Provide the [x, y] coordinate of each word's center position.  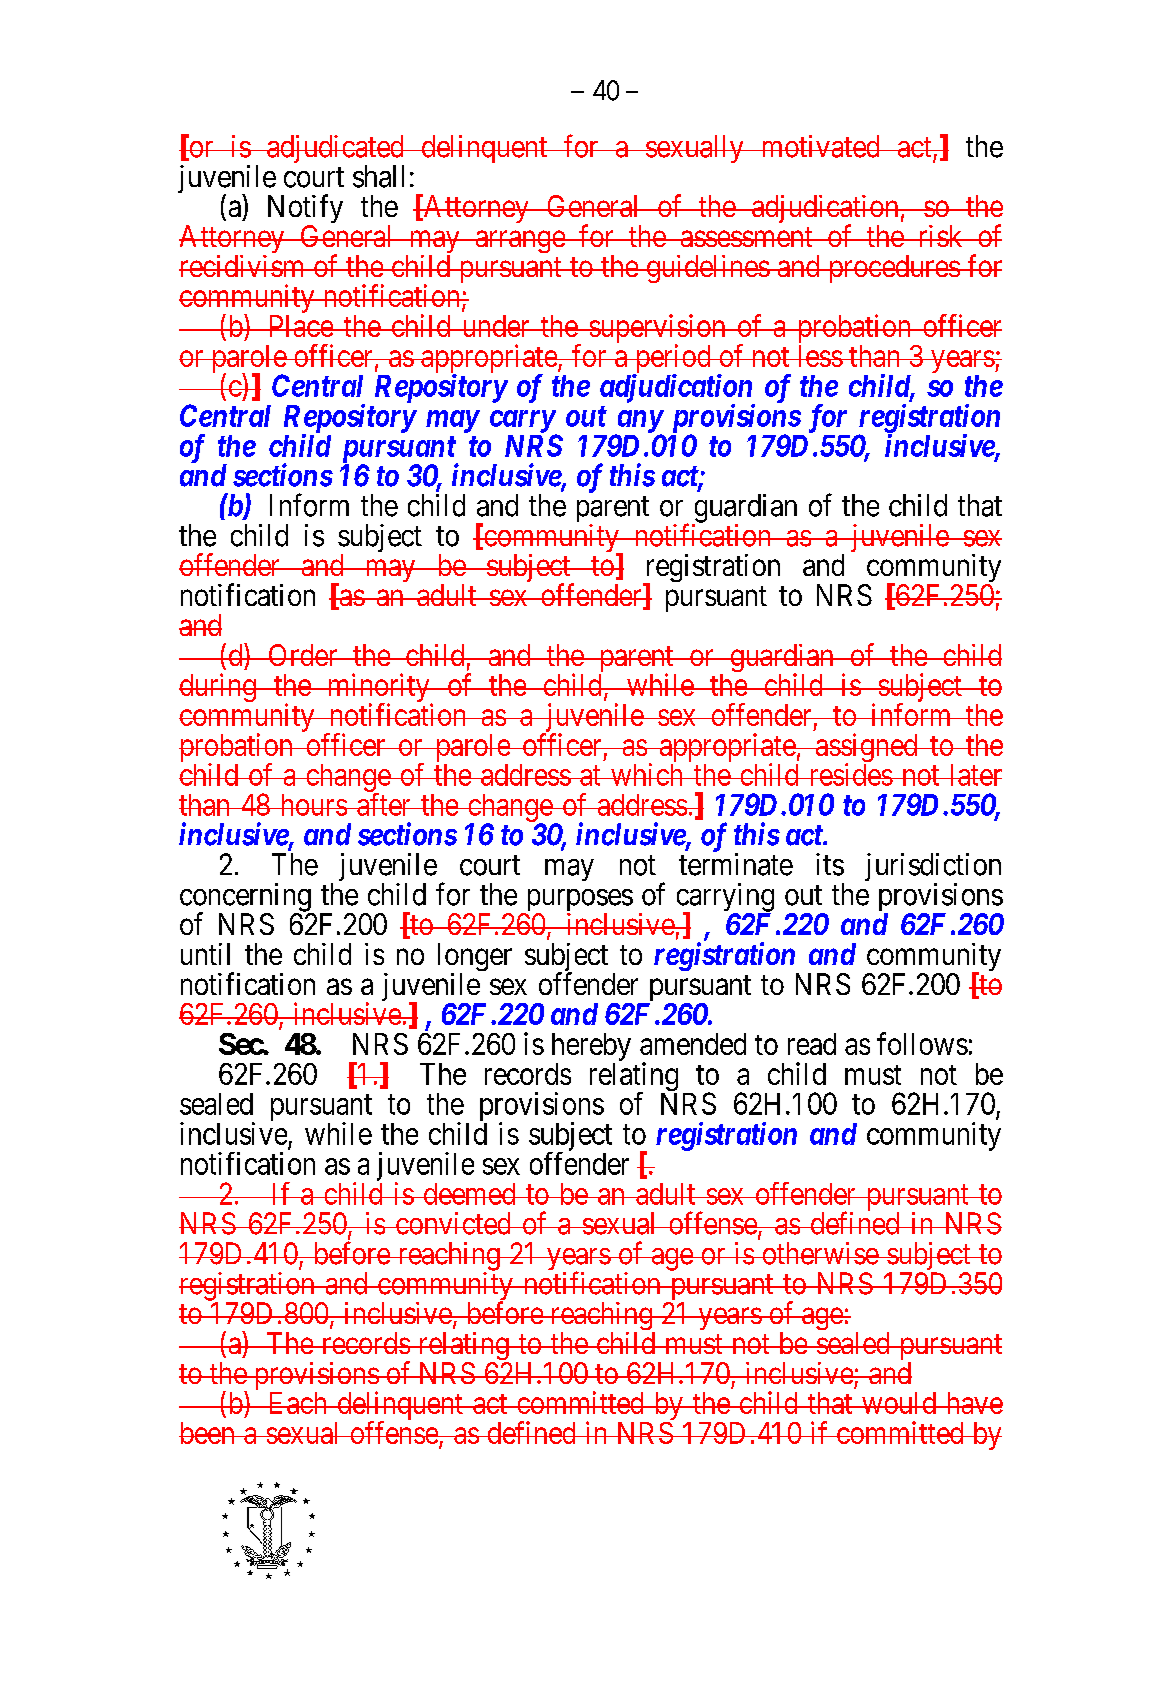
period [672, 360]
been [208, 1433]
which [647, 774]
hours [313, 805]
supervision [657, 330]
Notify [305, 210]
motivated [820, 146]
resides [849, 774]
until [205, 954]
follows [922, 1043]
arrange [519, 242]
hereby [591, 1048]
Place [300, 326]
